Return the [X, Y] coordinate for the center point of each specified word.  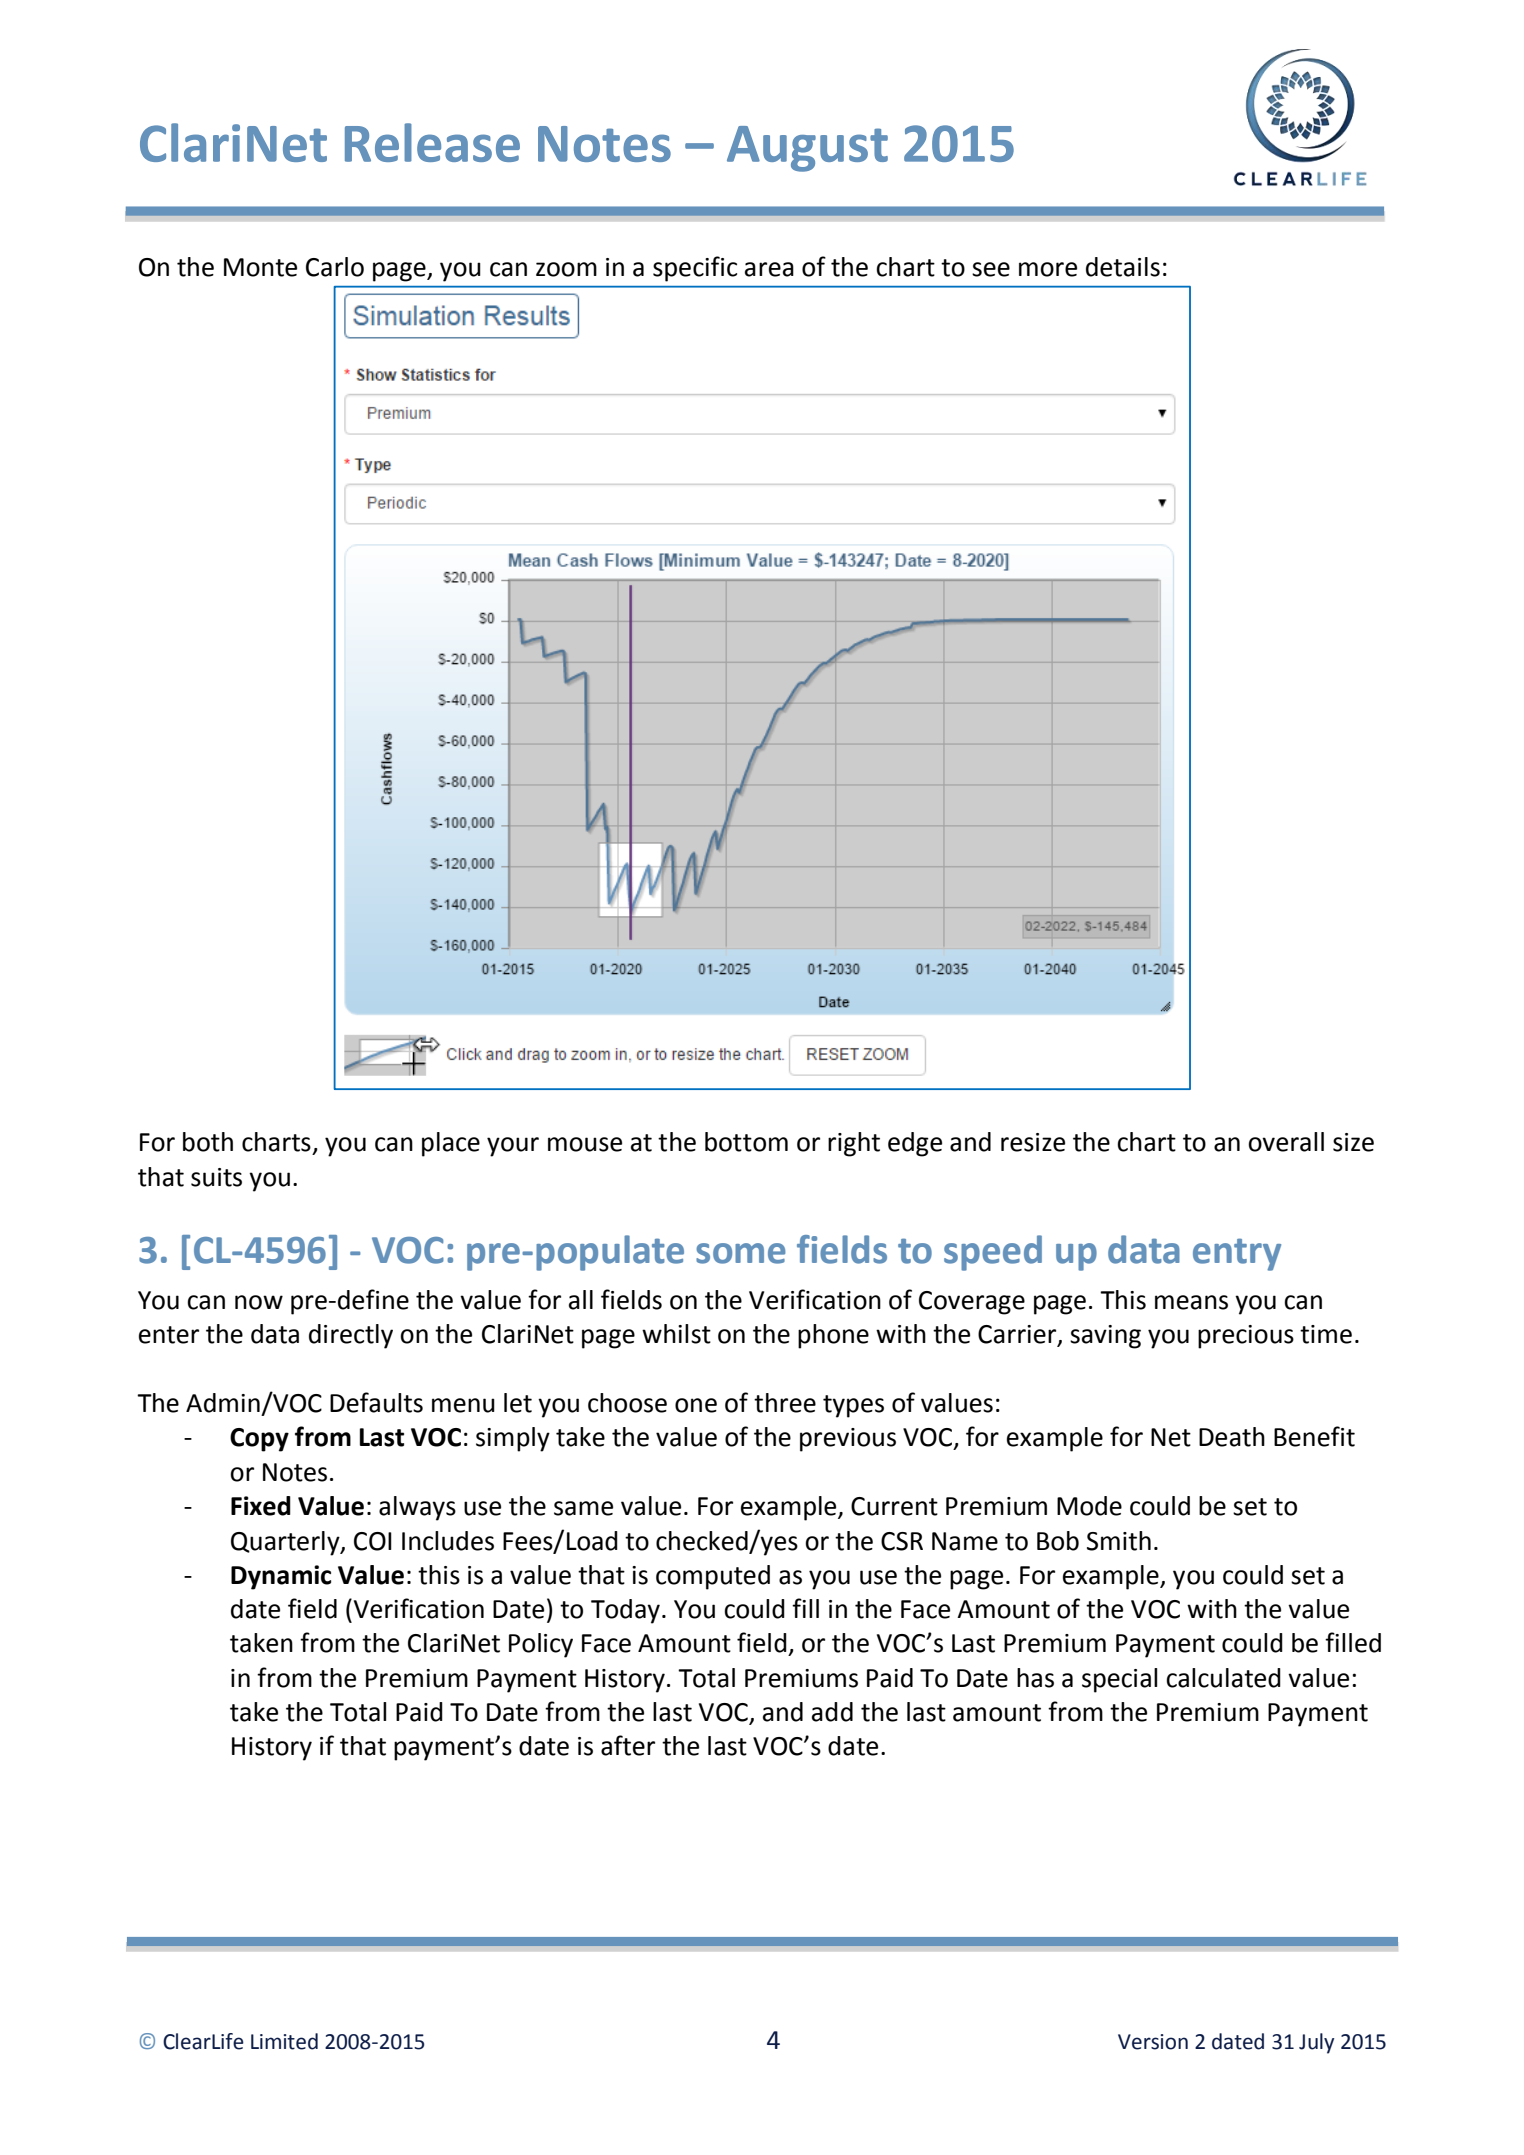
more [1048, 269]
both [208, 1142]
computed [713, 1577]
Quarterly [286, 1543]
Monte [260, 267]
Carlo [335, 267]
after [628, 1745]
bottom [746, 1142]
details [1123, 267]
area [769, 269]
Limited [284, 2041]
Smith [1119, 1541]
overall [1286, 1142]
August [807, 149]
